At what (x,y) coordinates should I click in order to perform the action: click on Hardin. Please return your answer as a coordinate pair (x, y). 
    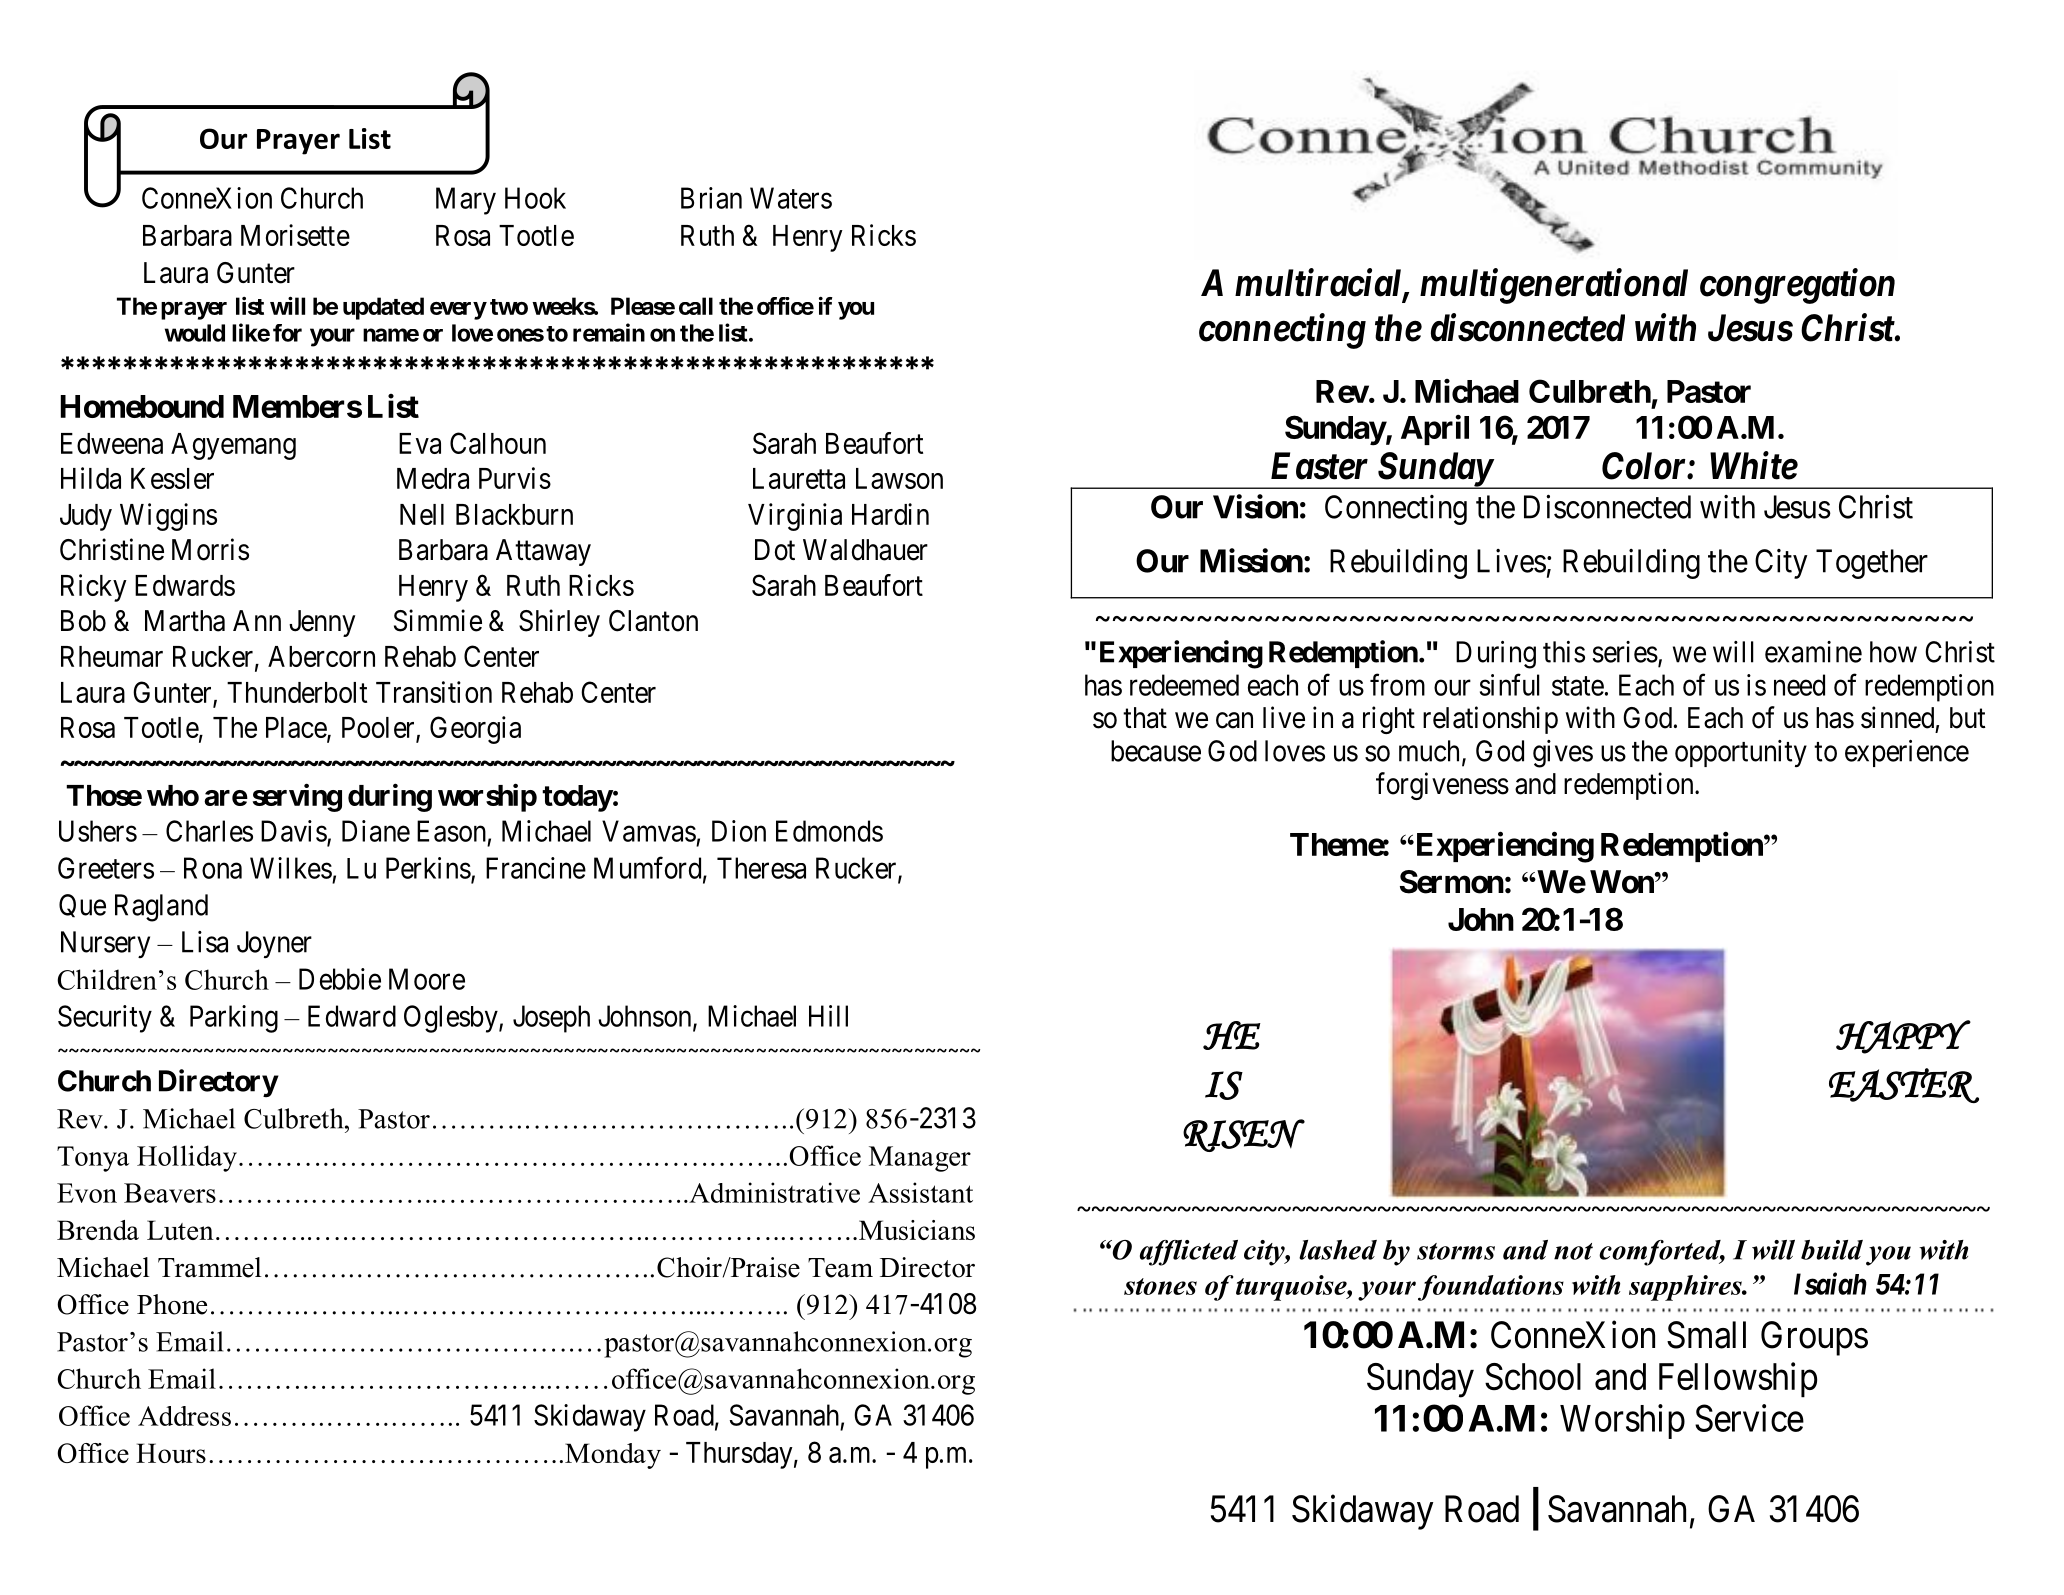
    Looking at the image, I should click on (890, 514).
